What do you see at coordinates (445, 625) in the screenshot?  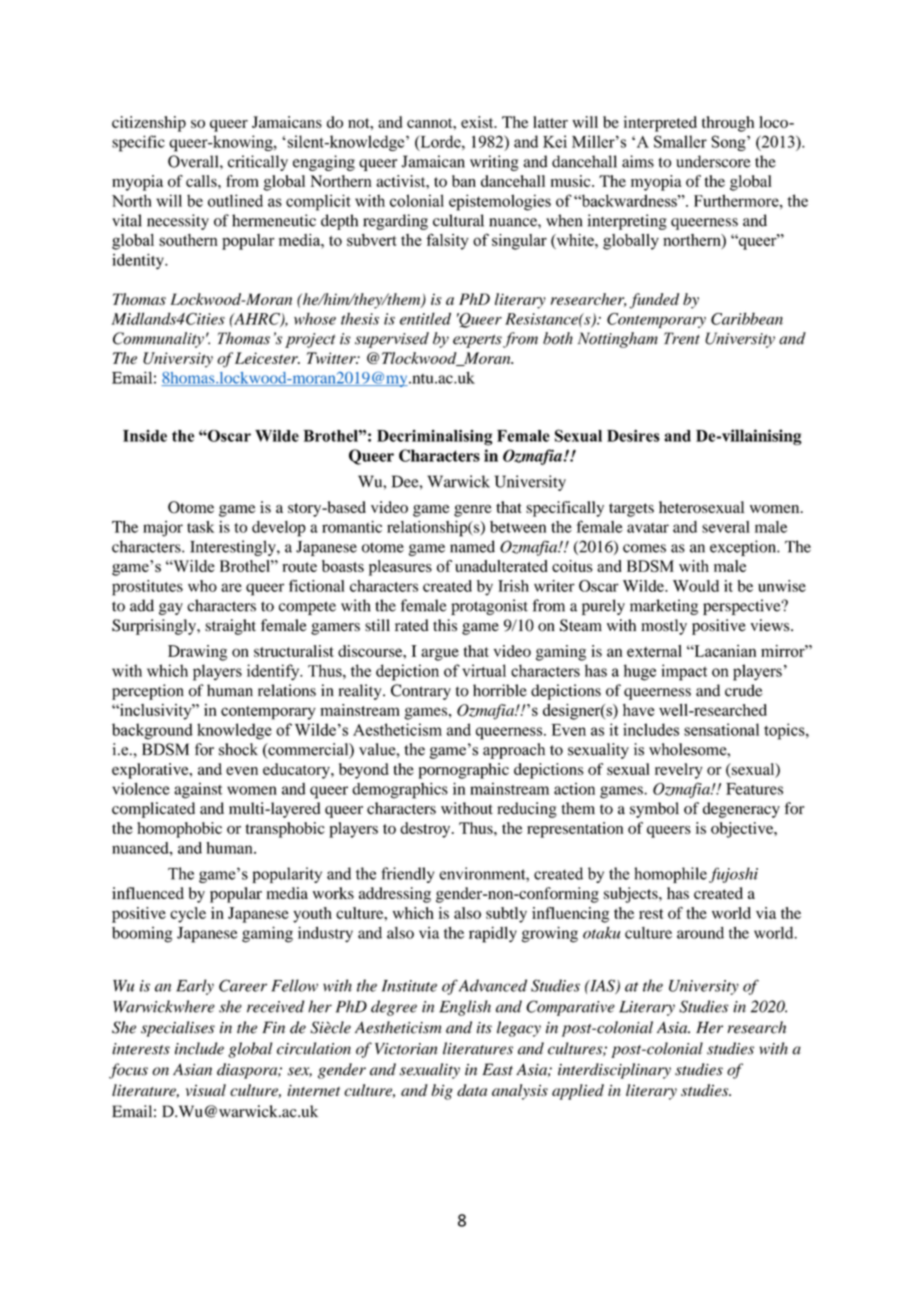 I see `this` at bounding box center [445, 625].
